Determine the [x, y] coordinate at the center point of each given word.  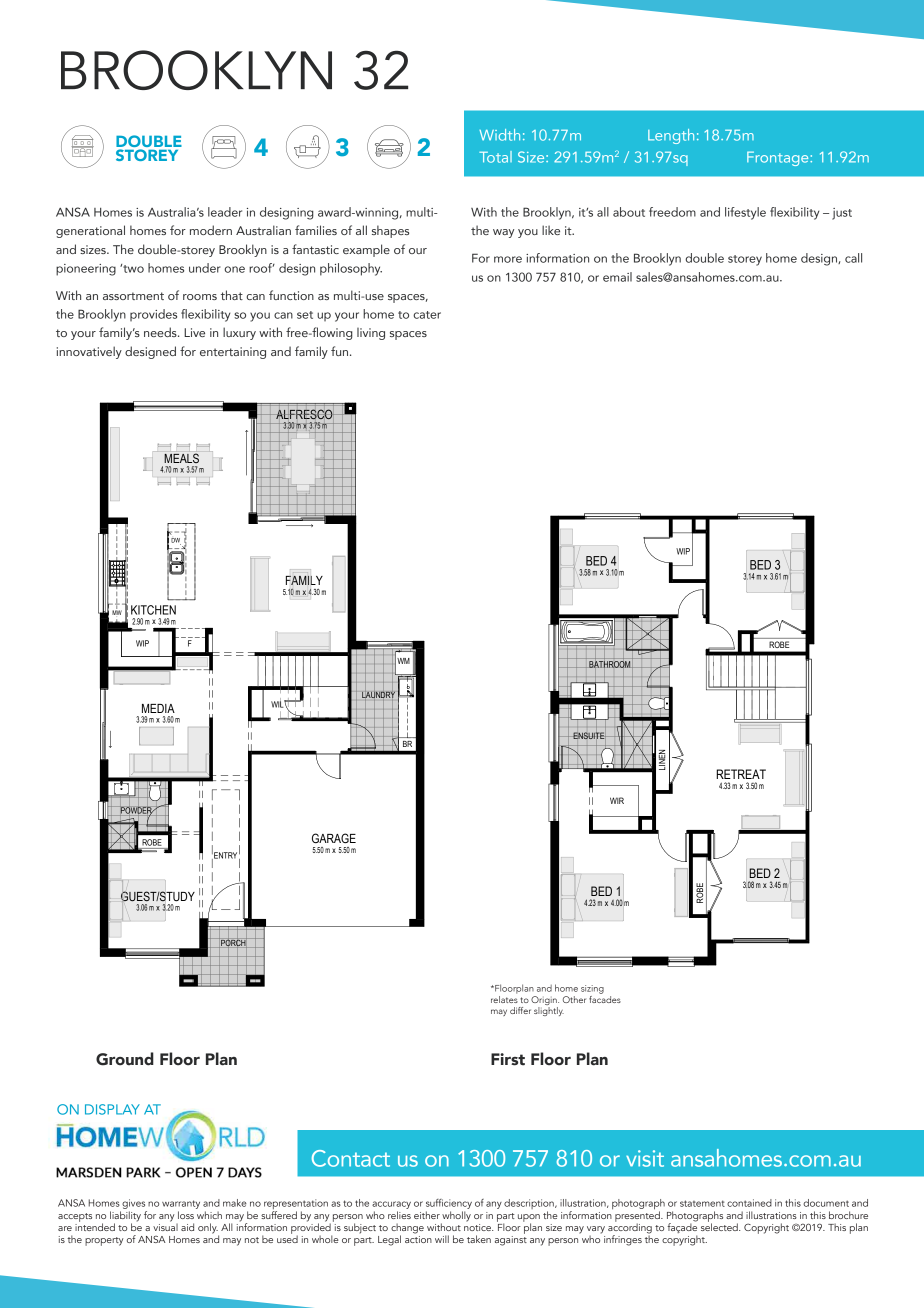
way [503, 233]
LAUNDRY [378, 695]
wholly [456, 1217]
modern [211, 230]
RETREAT [741, 774]
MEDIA [158, 708]
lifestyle [745, 213]
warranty [181, 1206]
